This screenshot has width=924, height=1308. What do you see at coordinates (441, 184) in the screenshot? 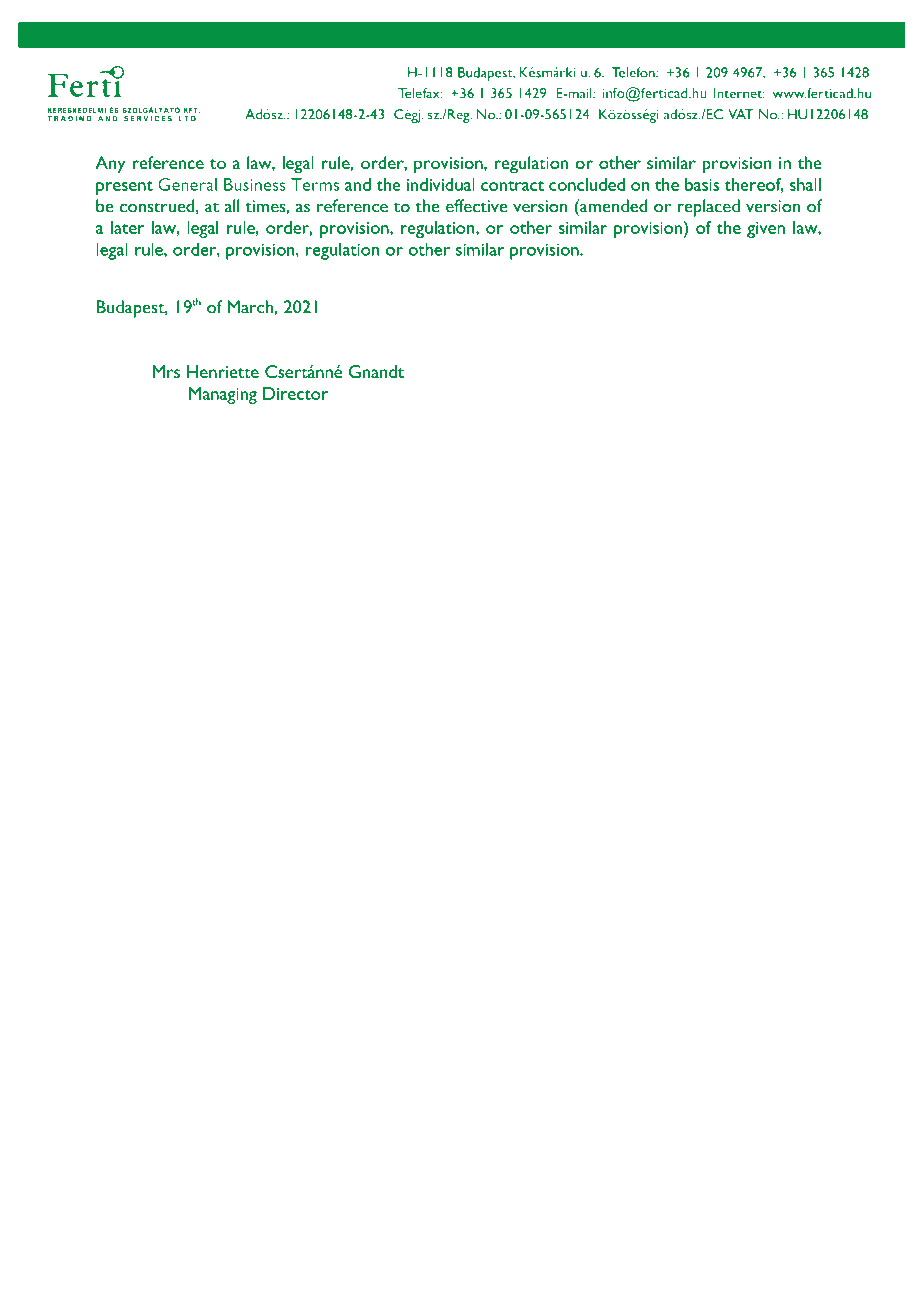
I see `individual` at bounding box center [441, 184].
